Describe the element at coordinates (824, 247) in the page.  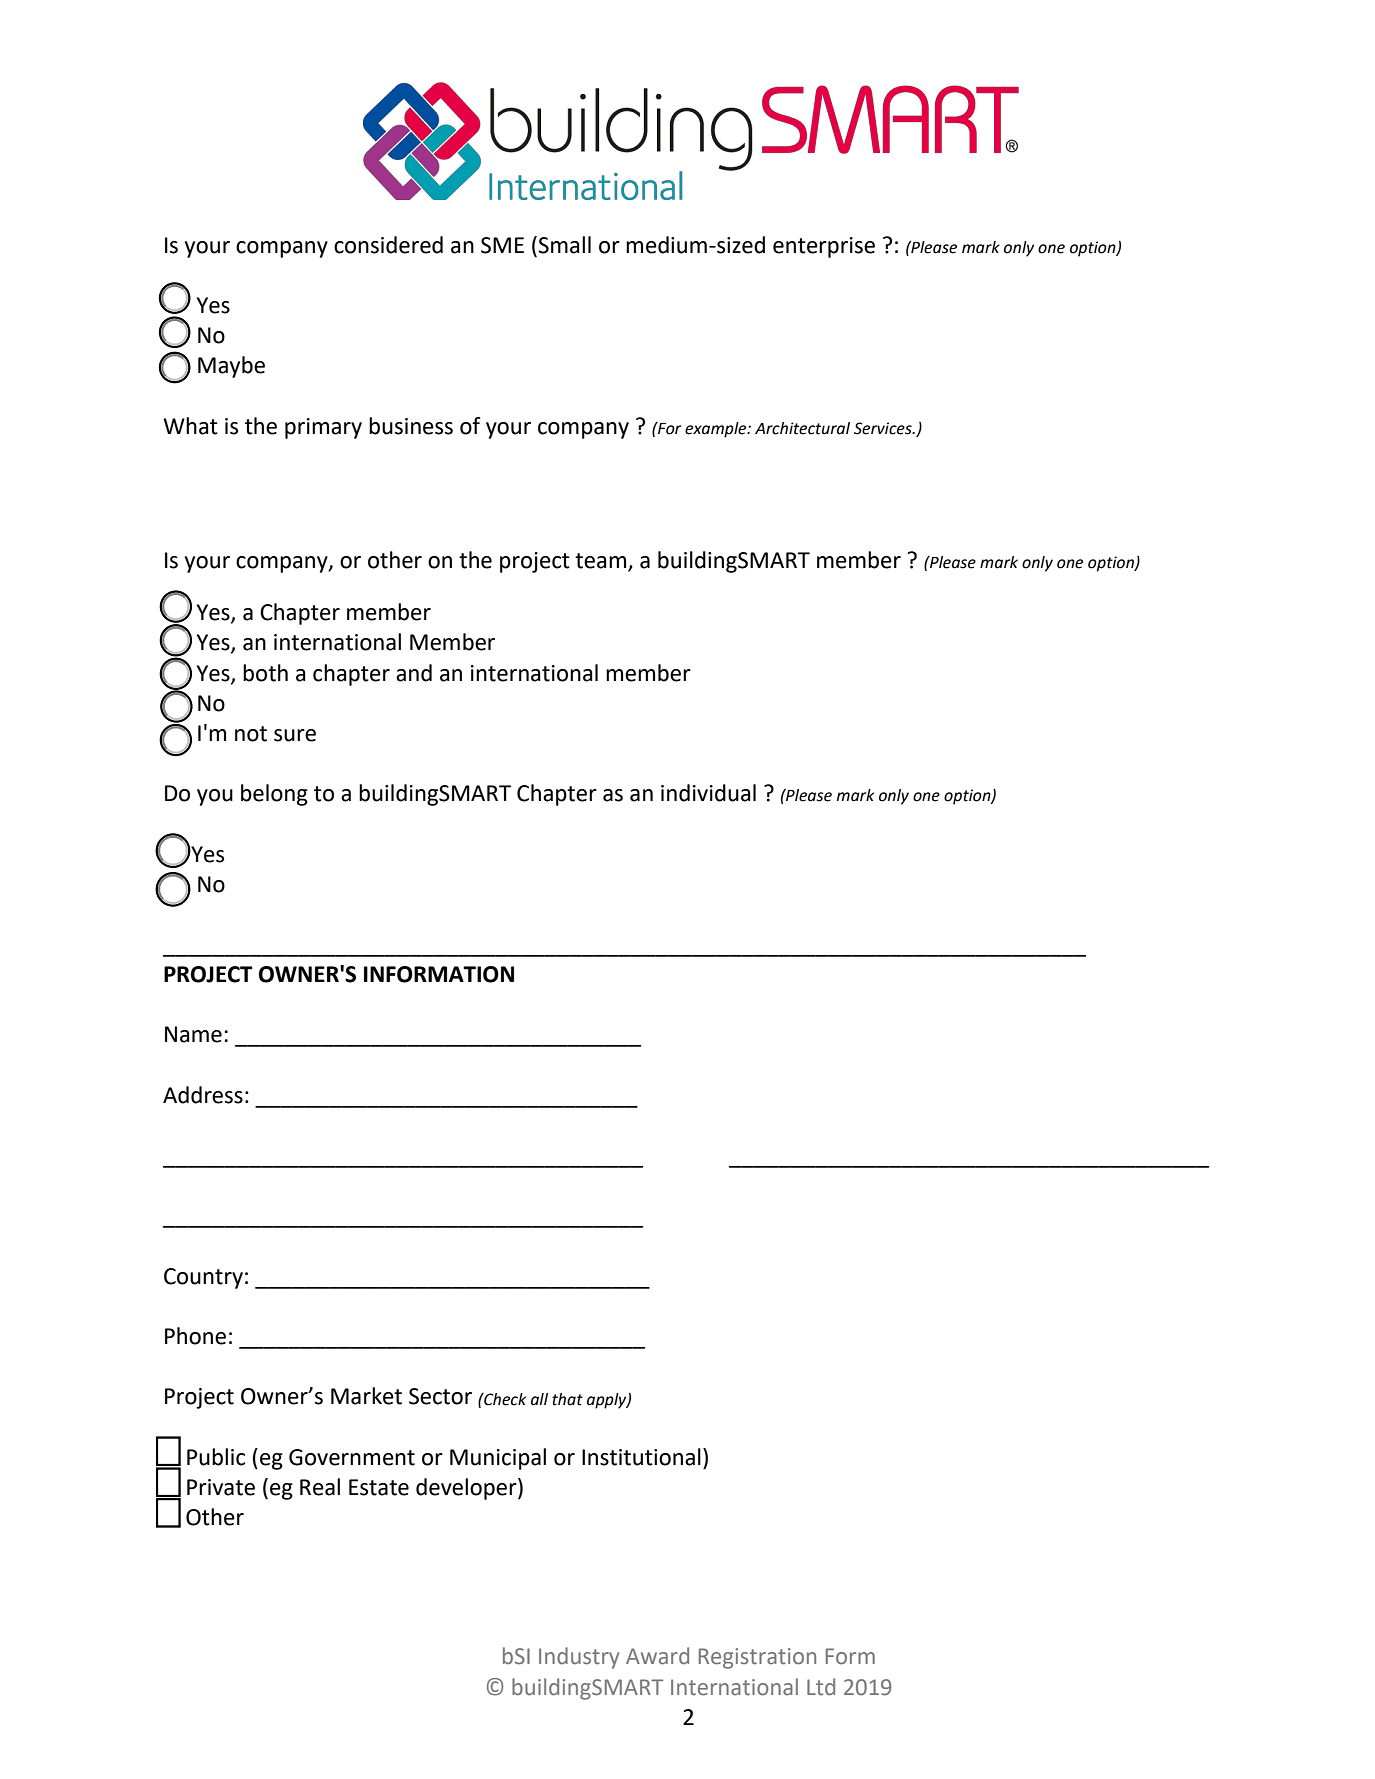
I see `enterprise` at that location.
